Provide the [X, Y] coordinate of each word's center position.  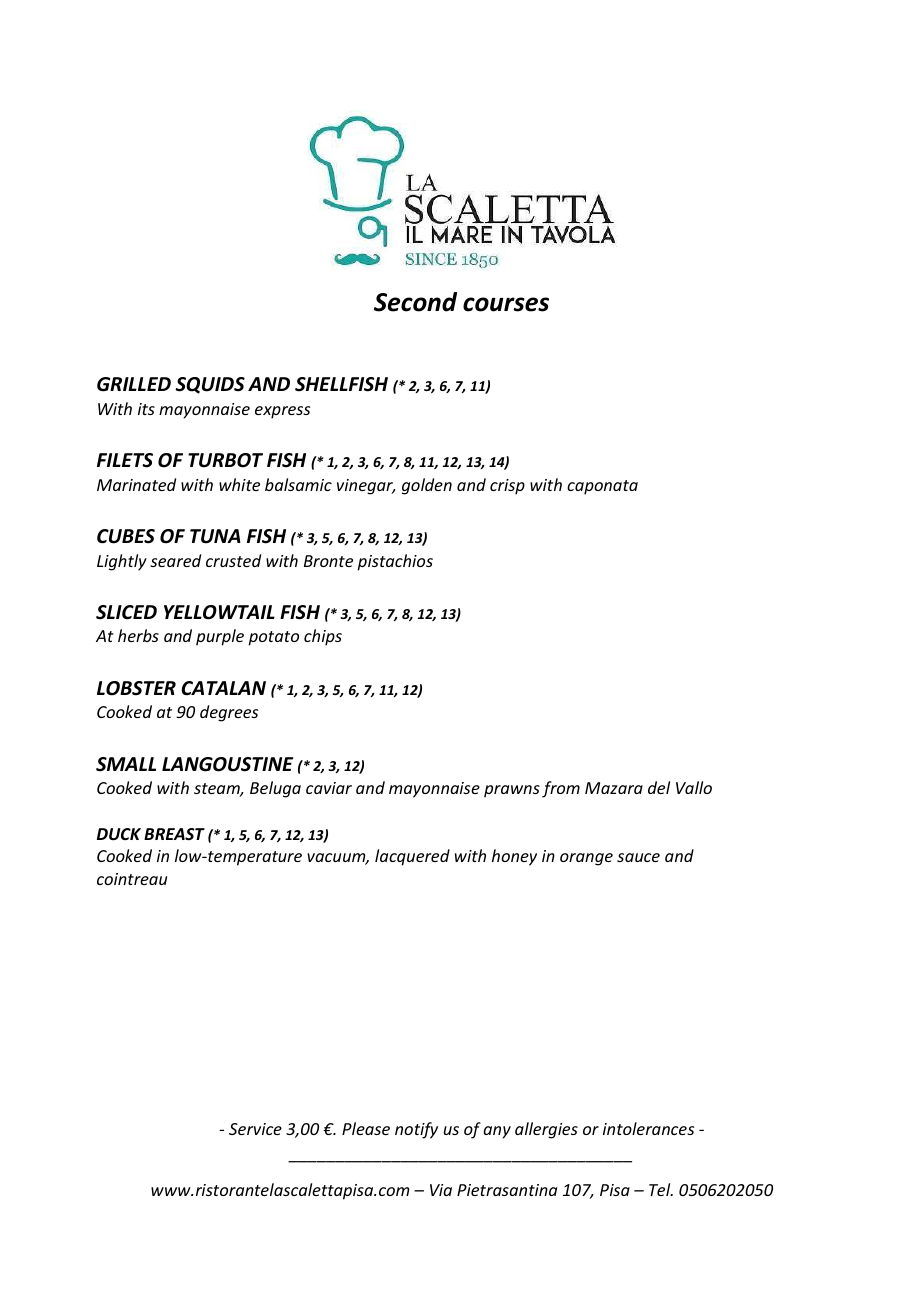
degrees [229, 713]
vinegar [366, 487]
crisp [507, 487]
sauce [638, 857]
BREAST [174, 834]
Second [415, 302]
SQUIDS [210, 385]
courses [506, 304]
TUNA [215, 536]
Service [255, 1129]
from [561, 789]
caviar [329, 788]
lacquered [412, 857]
